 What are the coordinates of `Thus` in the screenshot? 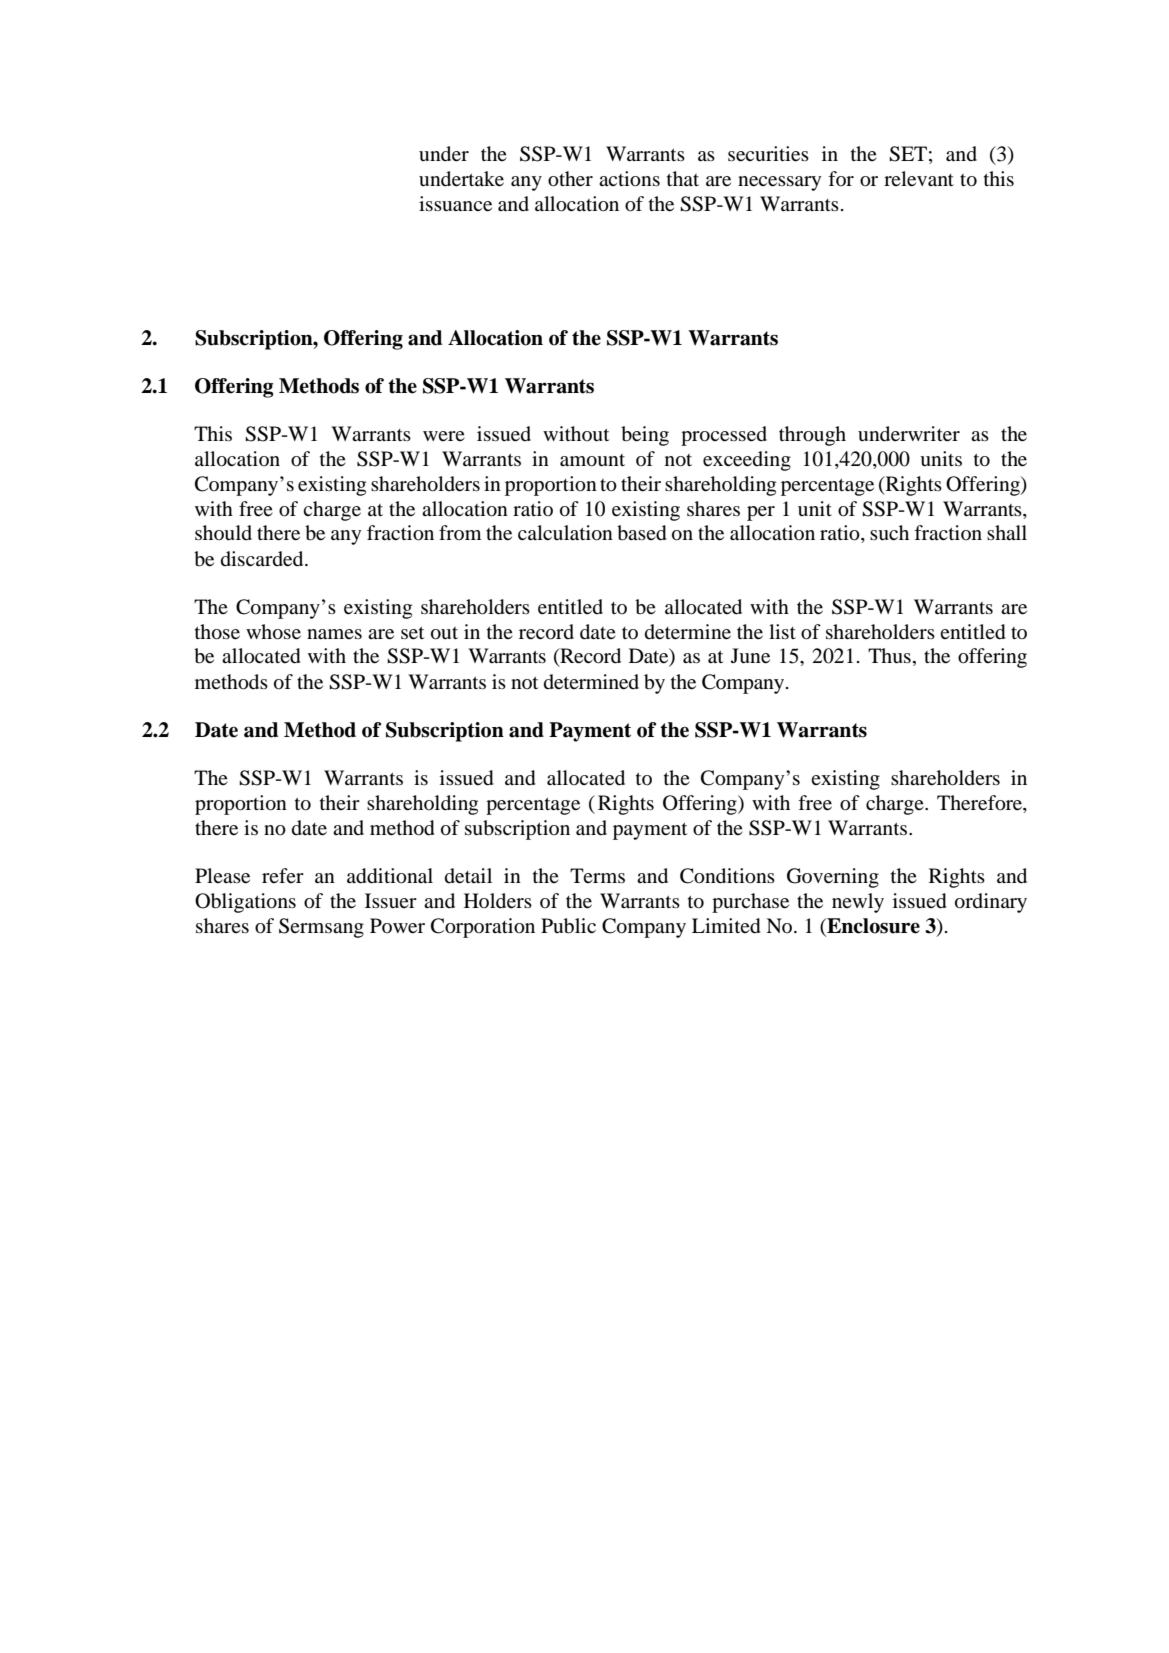 It's located at (889, 656).
